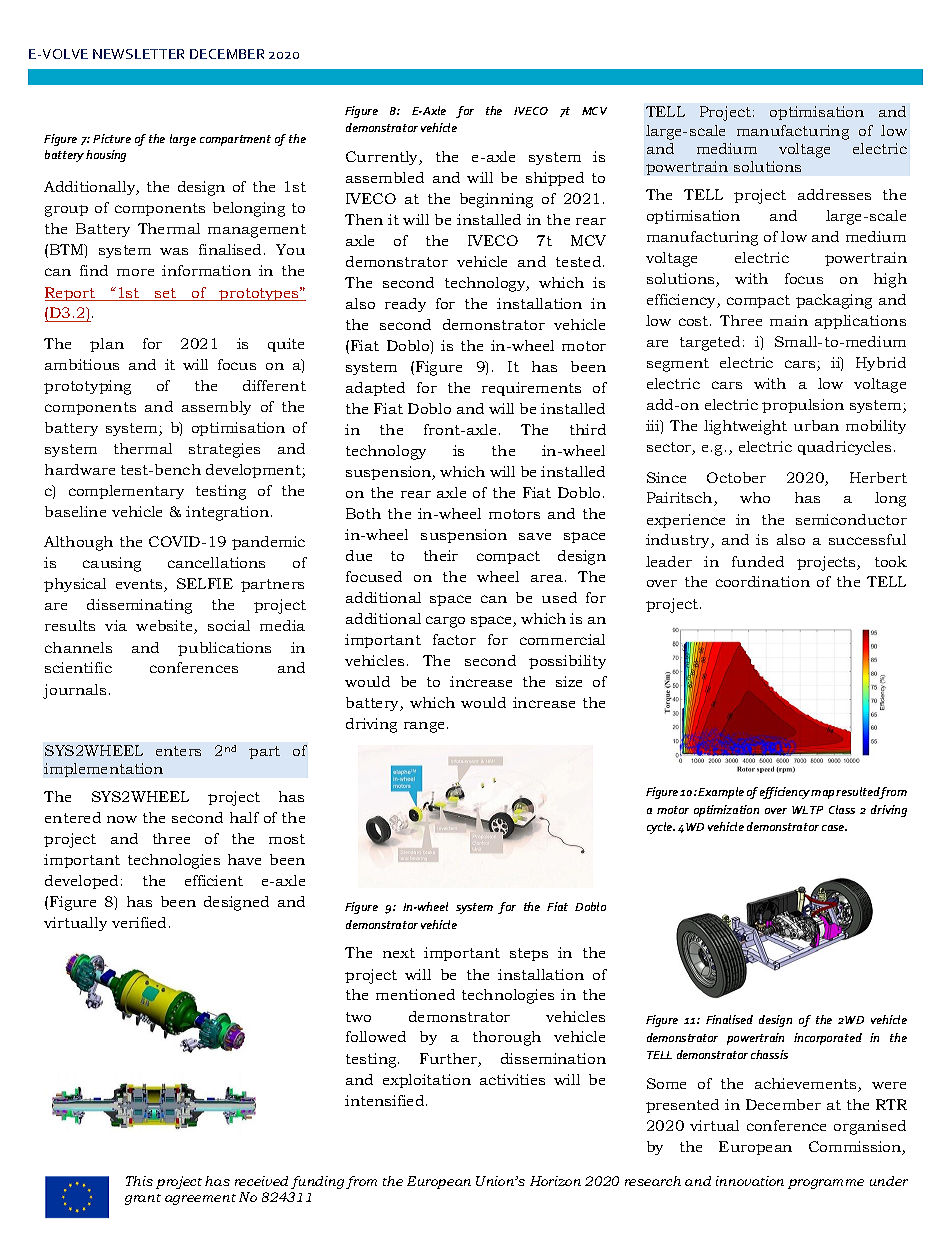 Image resolution: width=952 pixels, height=1233 pixels. What do you see at coordinates (139, 1181) in the screenshot?
I see `This` at bounding box center [139, 1181].
